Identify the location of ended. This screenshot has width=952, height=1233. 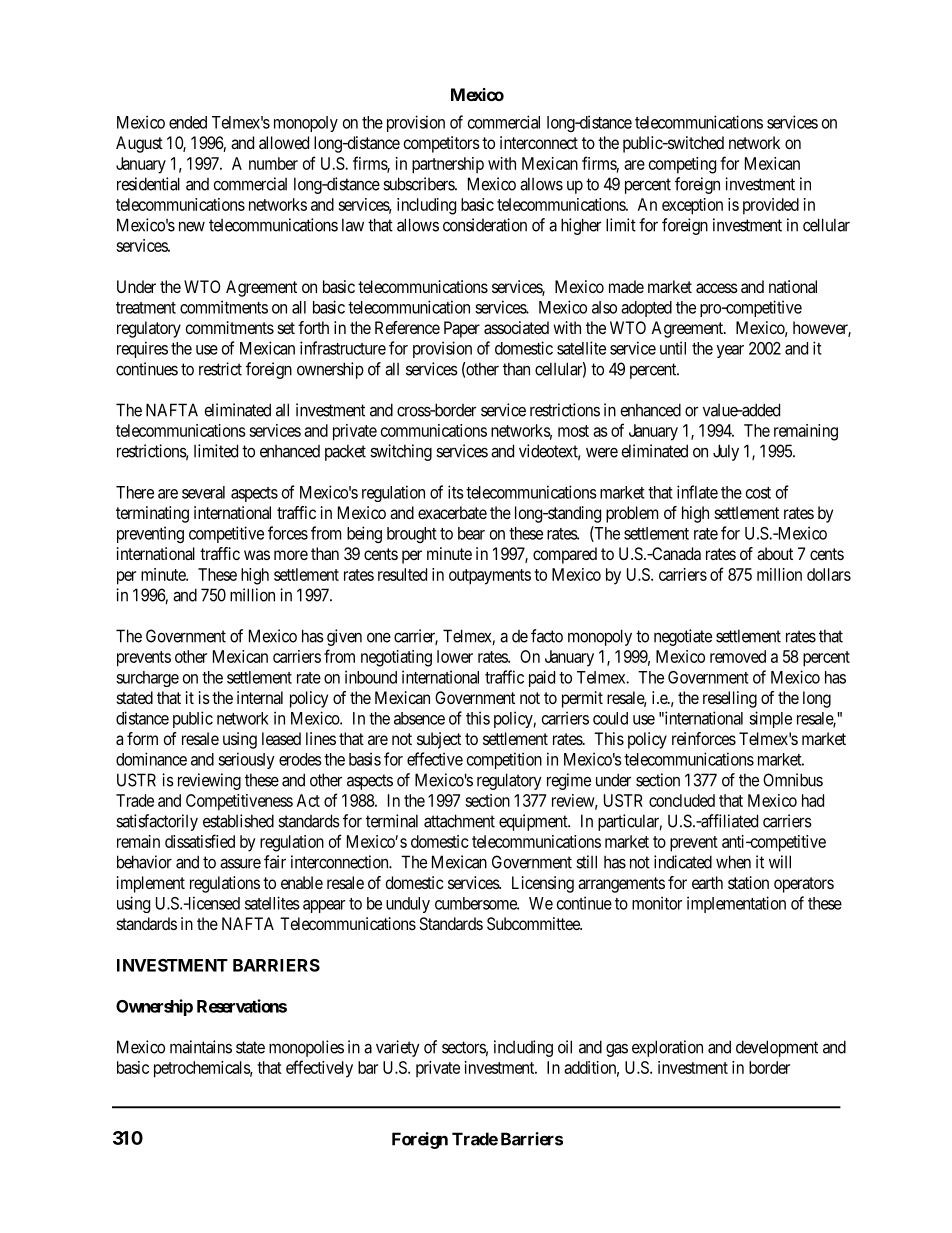
(188, 122).
